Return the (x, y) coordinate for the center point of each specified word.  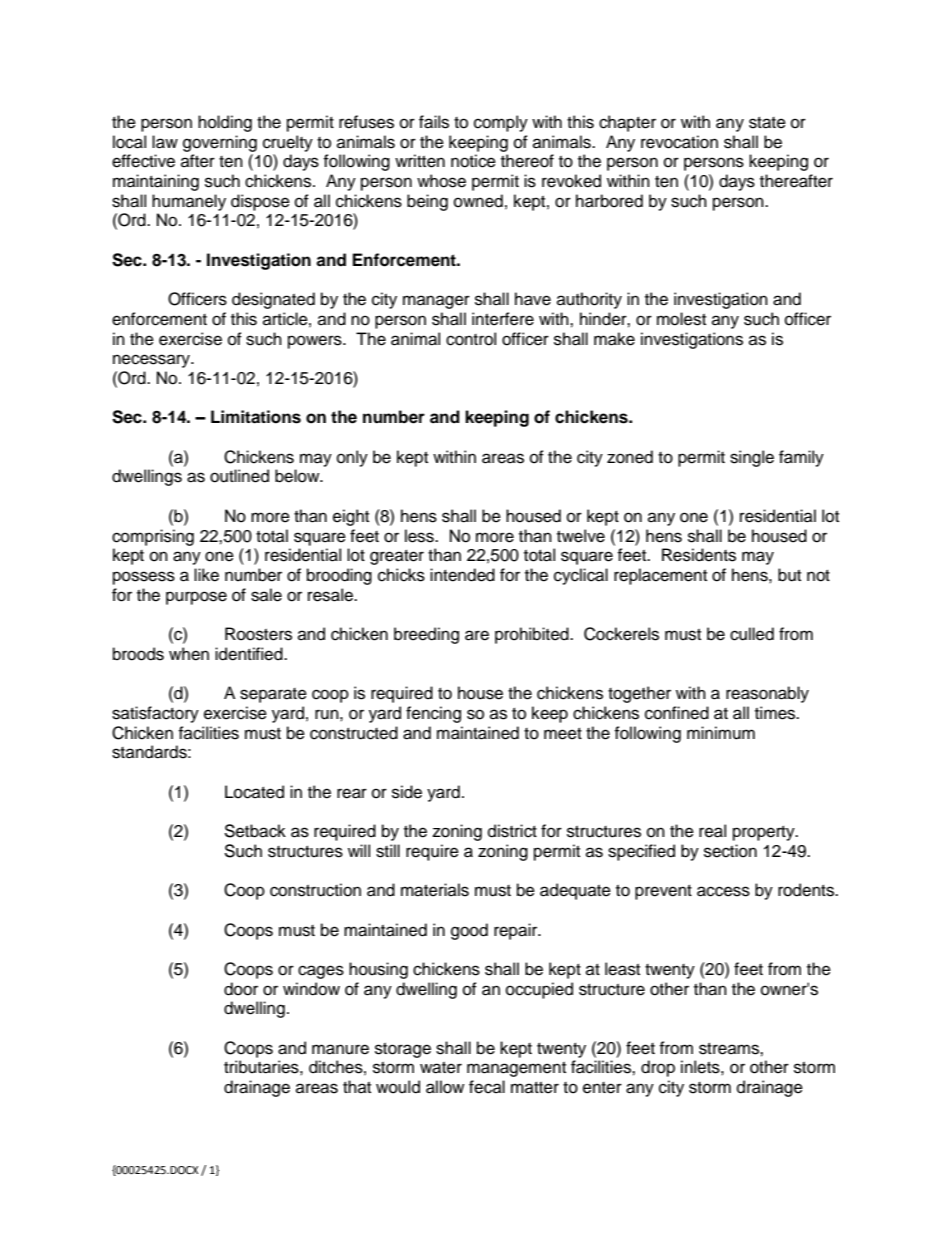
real (712, 831)
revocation (679, 142)
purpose (196, 598)
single (752, 458)
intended (462, 575)
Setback (255, 831)
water (441, 1068)
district (512, 831)
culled (752, 634)
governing (220, 143)
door (241, 989)
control (471, 339)
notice (473, 161)
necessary (153, 361)
